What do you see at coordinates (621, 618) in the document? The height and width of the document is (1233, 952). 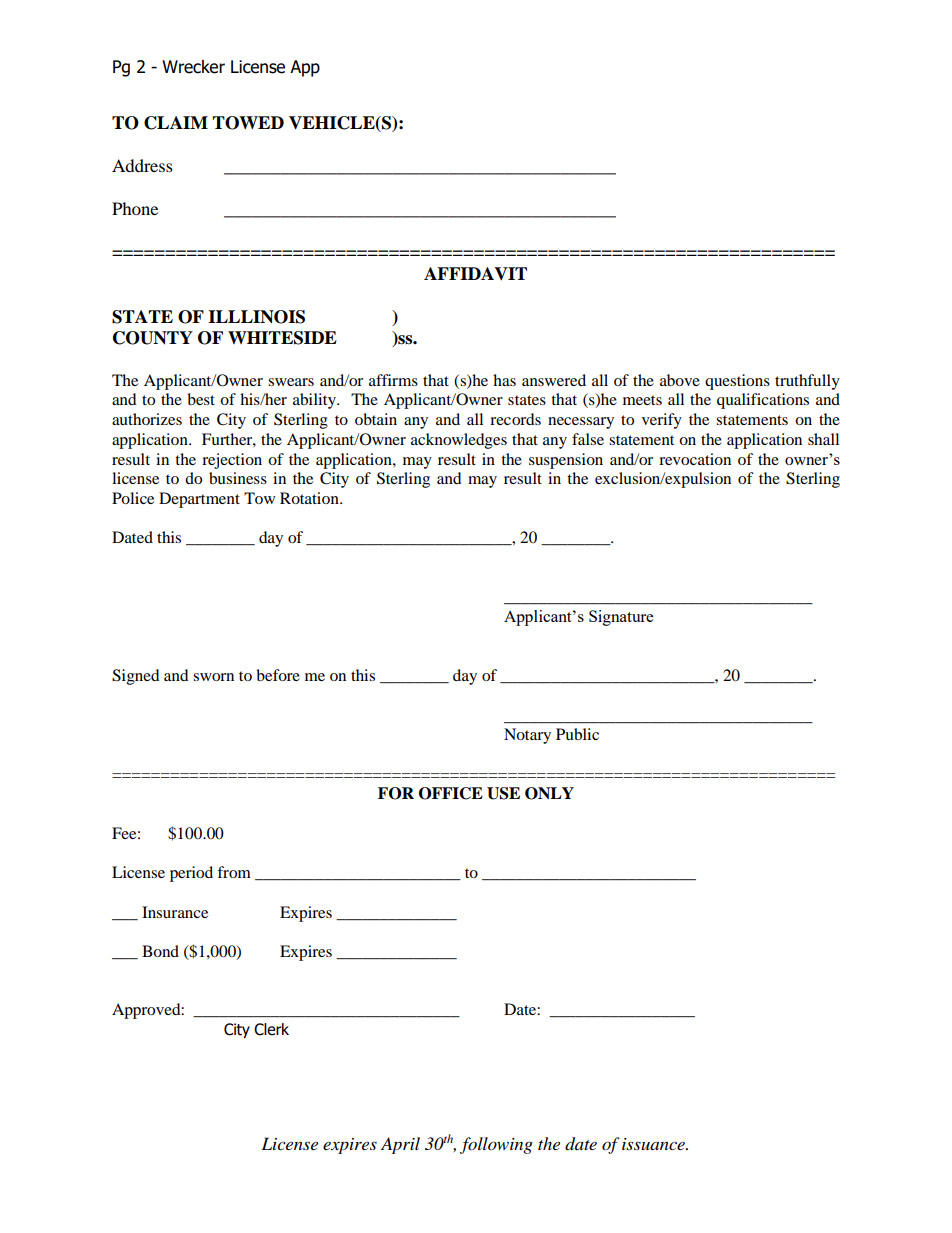 I see `Signature` at bounding box center [621, 618].
